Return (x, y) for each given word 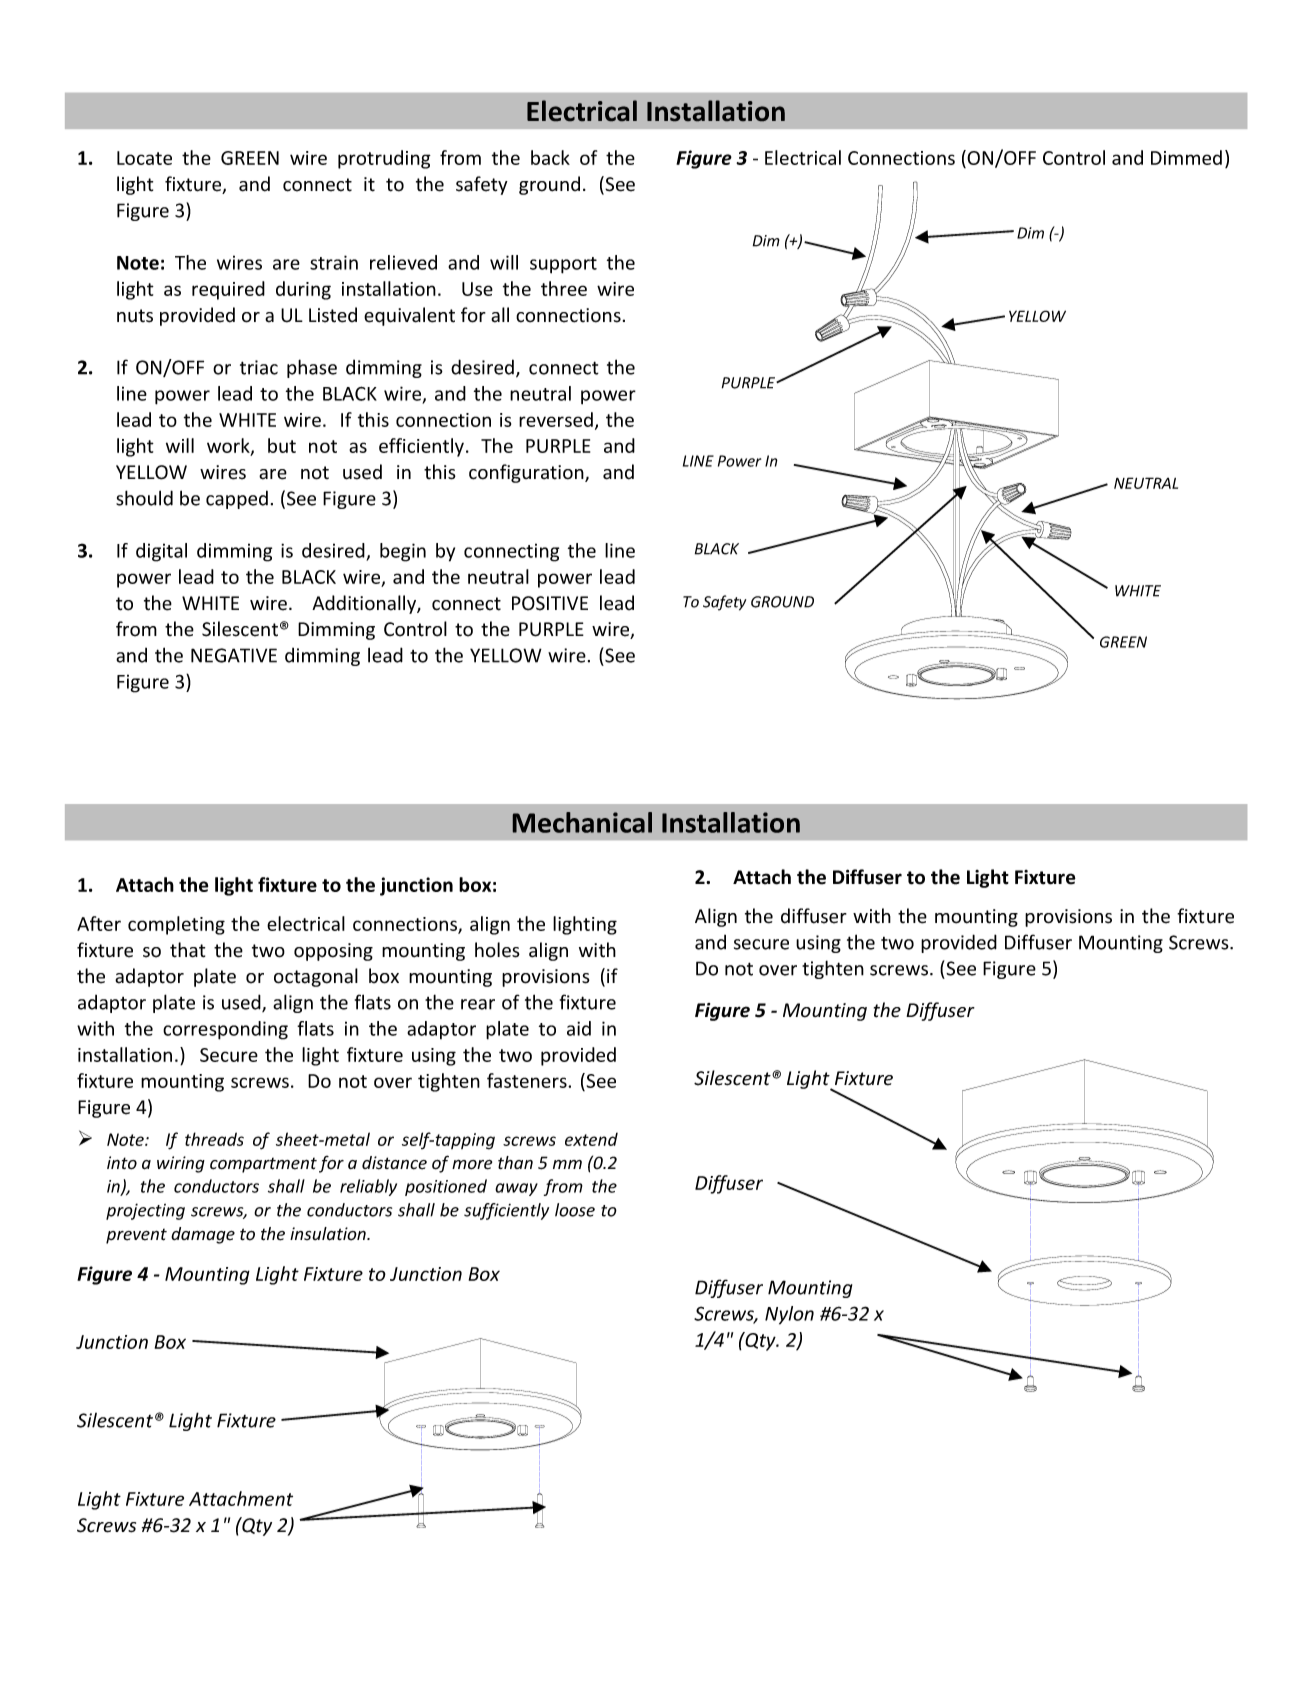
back (550, 157)
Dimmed (1186, 157)
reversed (556, 419)
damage (203, 1235)
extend (591, 1139)
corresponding (225, 1030)
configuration (527, 473)
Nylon (789, 1315)
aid (579, 1028)
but (282, 445)
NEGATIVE (234, 655)
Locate (144, 158)
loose (575, 1210)
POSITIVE (550, 603)
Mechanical (582, 822)
